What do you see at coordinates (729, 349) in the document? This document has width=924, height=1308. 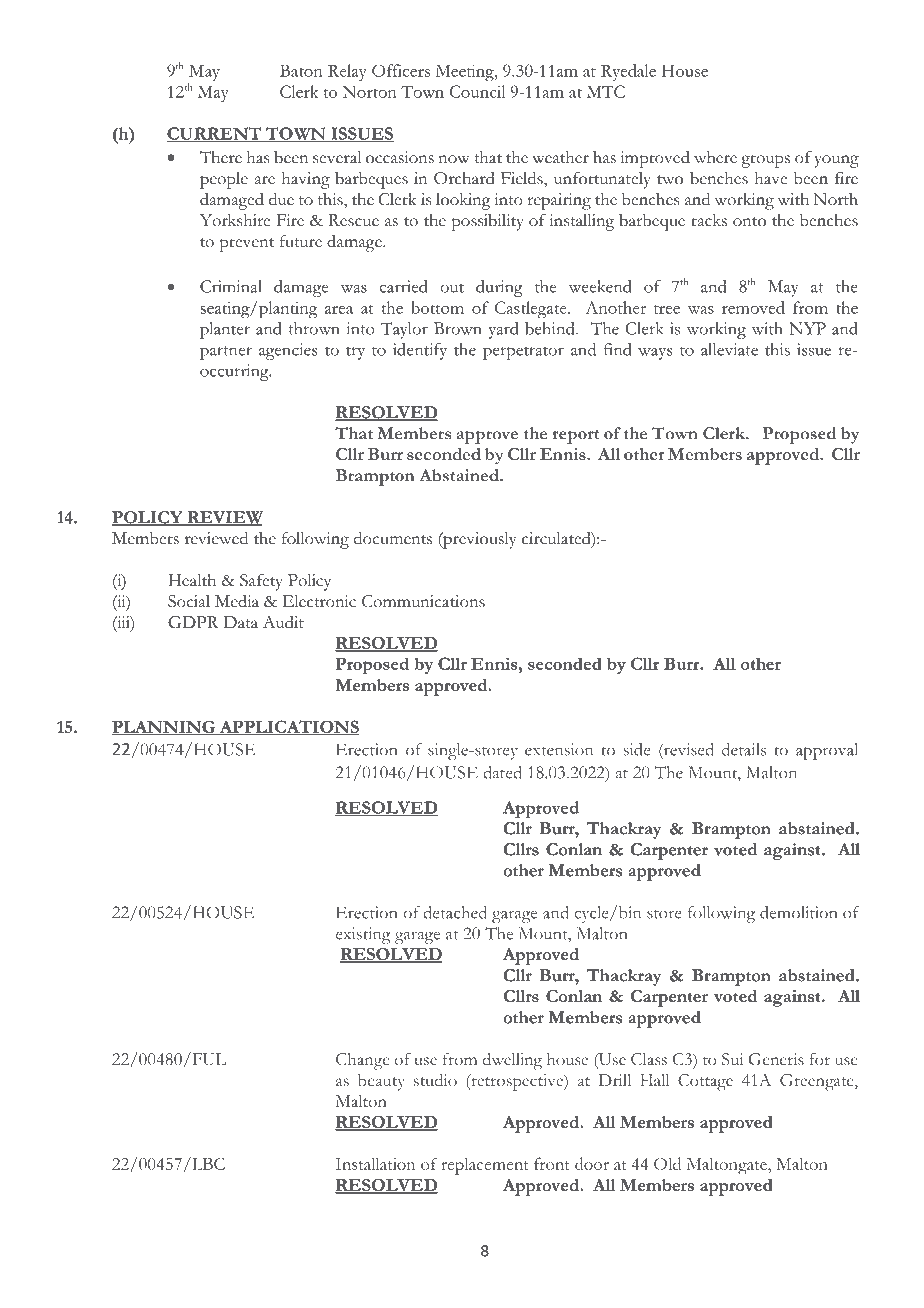 I see `alleviate` at bounding box center [729, 349].
